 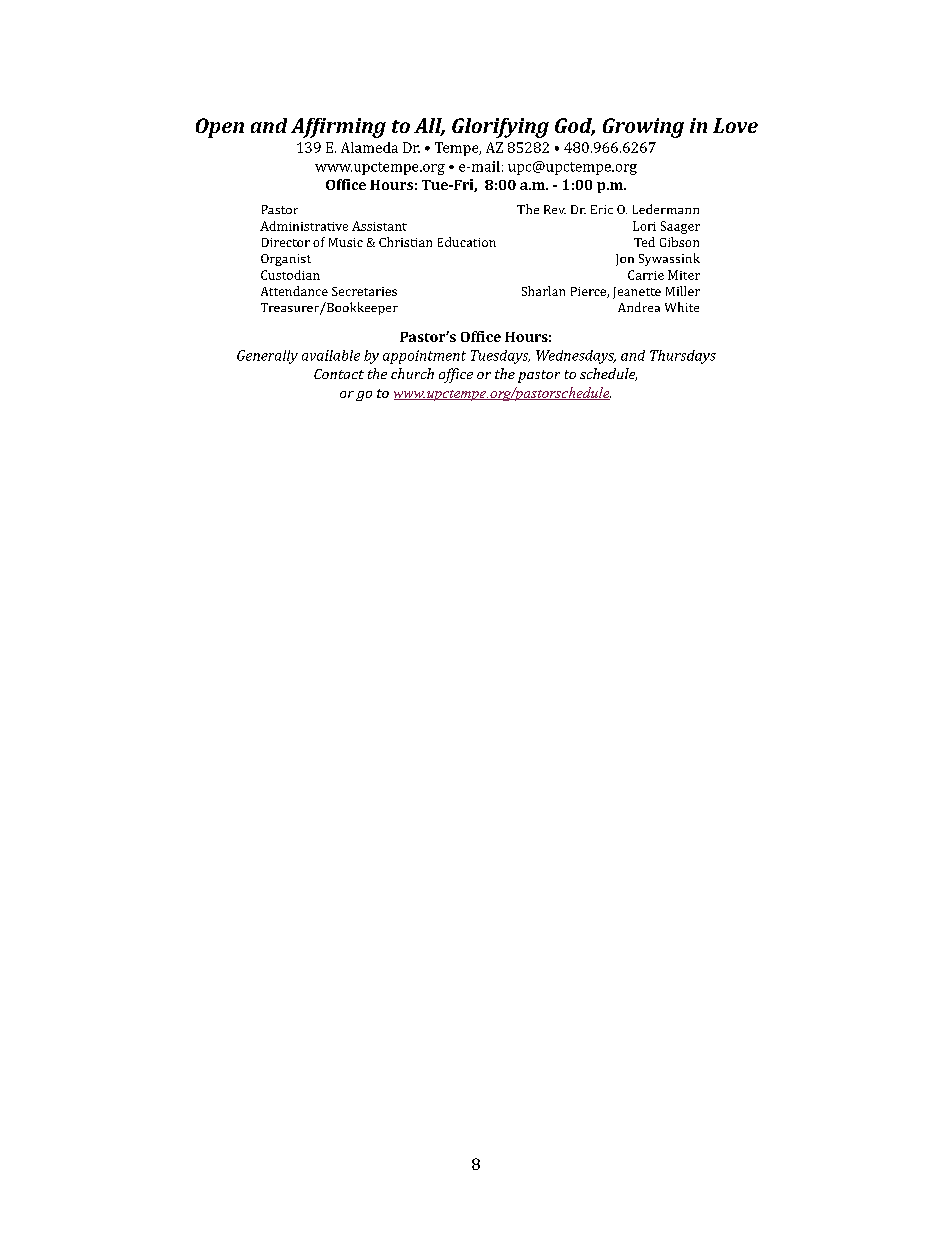 What do you see at coordinates (338, 128) in the screenshot?
I see `Affirming` at bounding box center [338, 128].
